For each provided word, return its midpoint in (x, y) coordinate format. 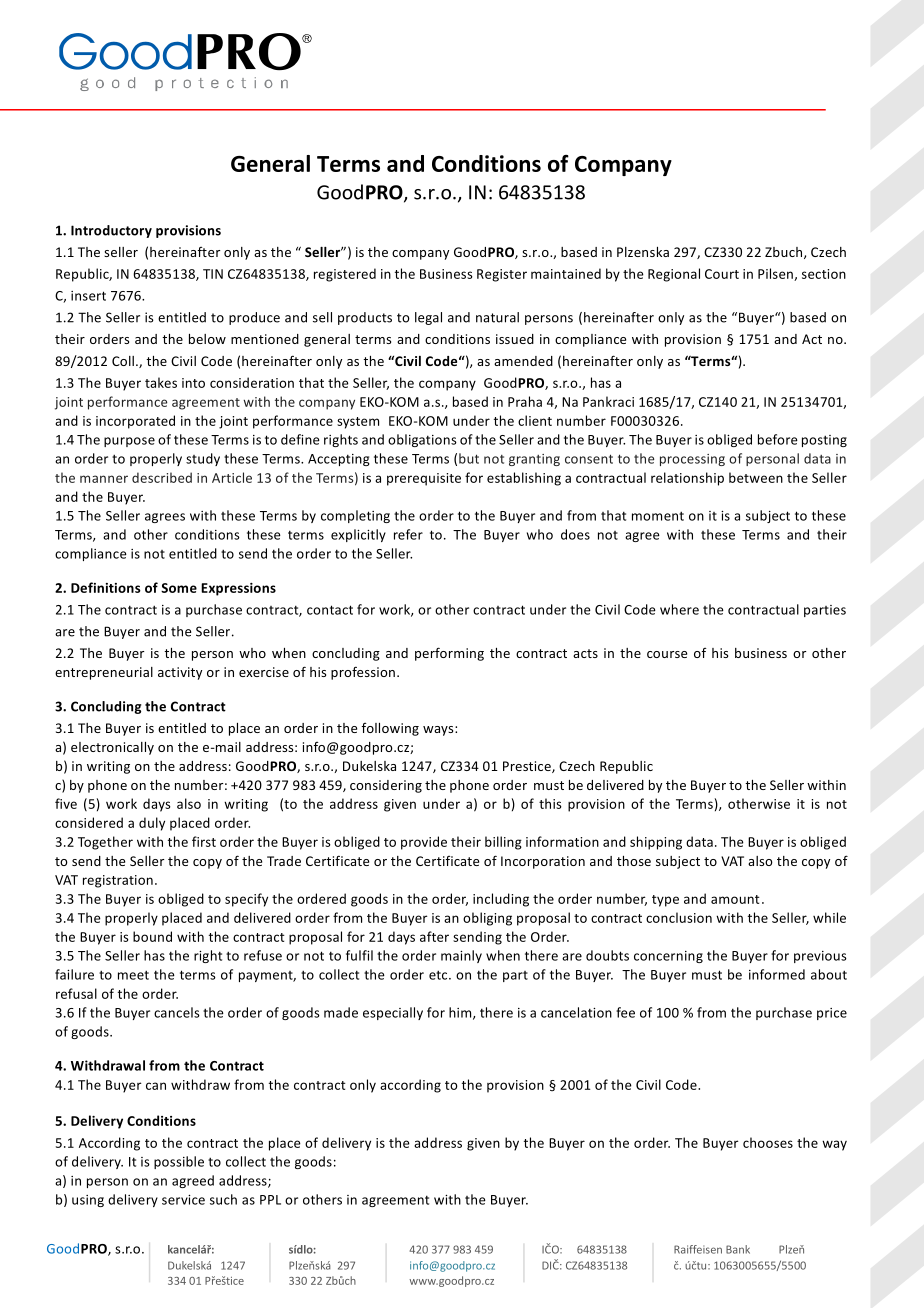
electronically (112, 748)
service (183, 1200)
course (667, 654)
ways (439, 731)
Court (722, 274)
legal (428, 318)
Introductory (111, 231)
